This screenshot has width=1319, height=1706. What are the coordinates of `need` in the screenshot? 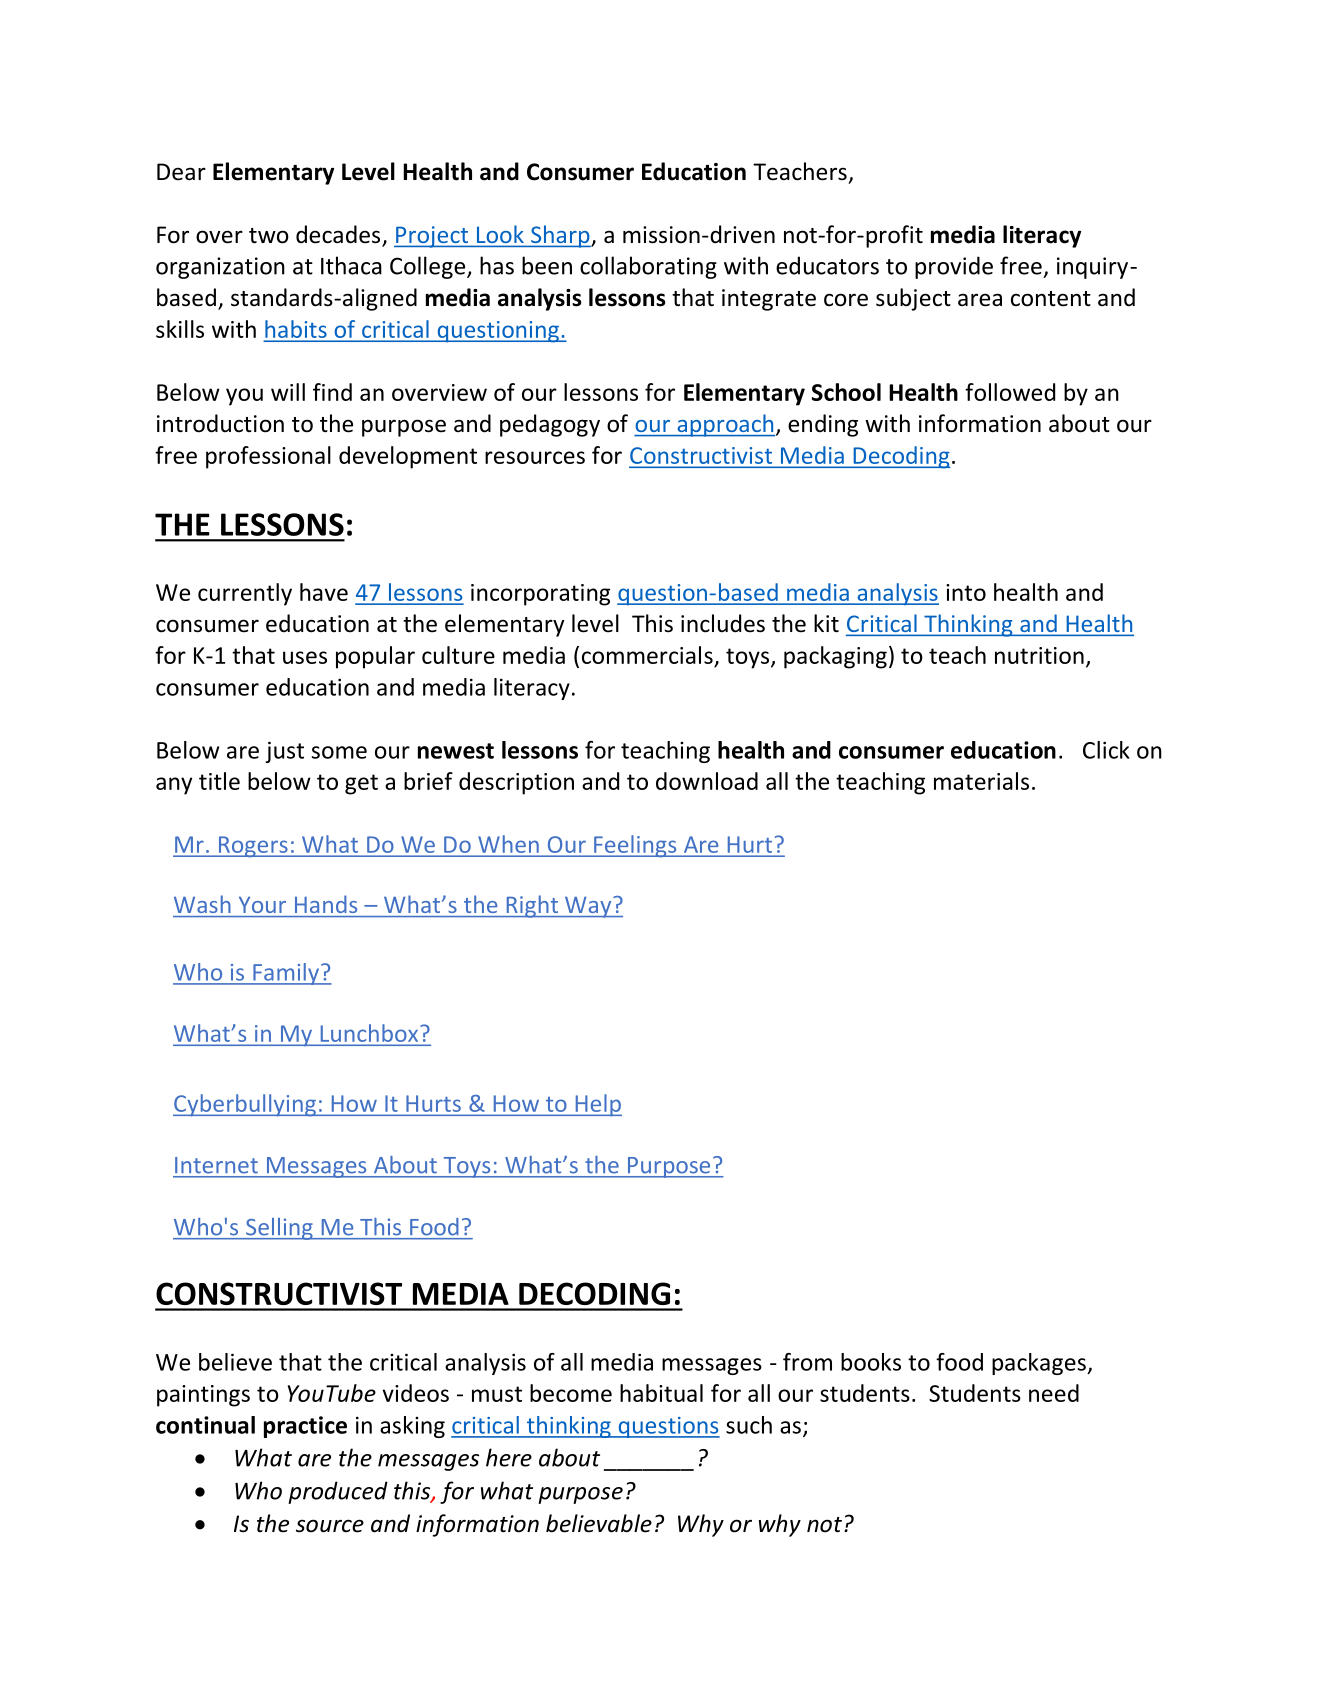 It's located at (1054, 1393).
